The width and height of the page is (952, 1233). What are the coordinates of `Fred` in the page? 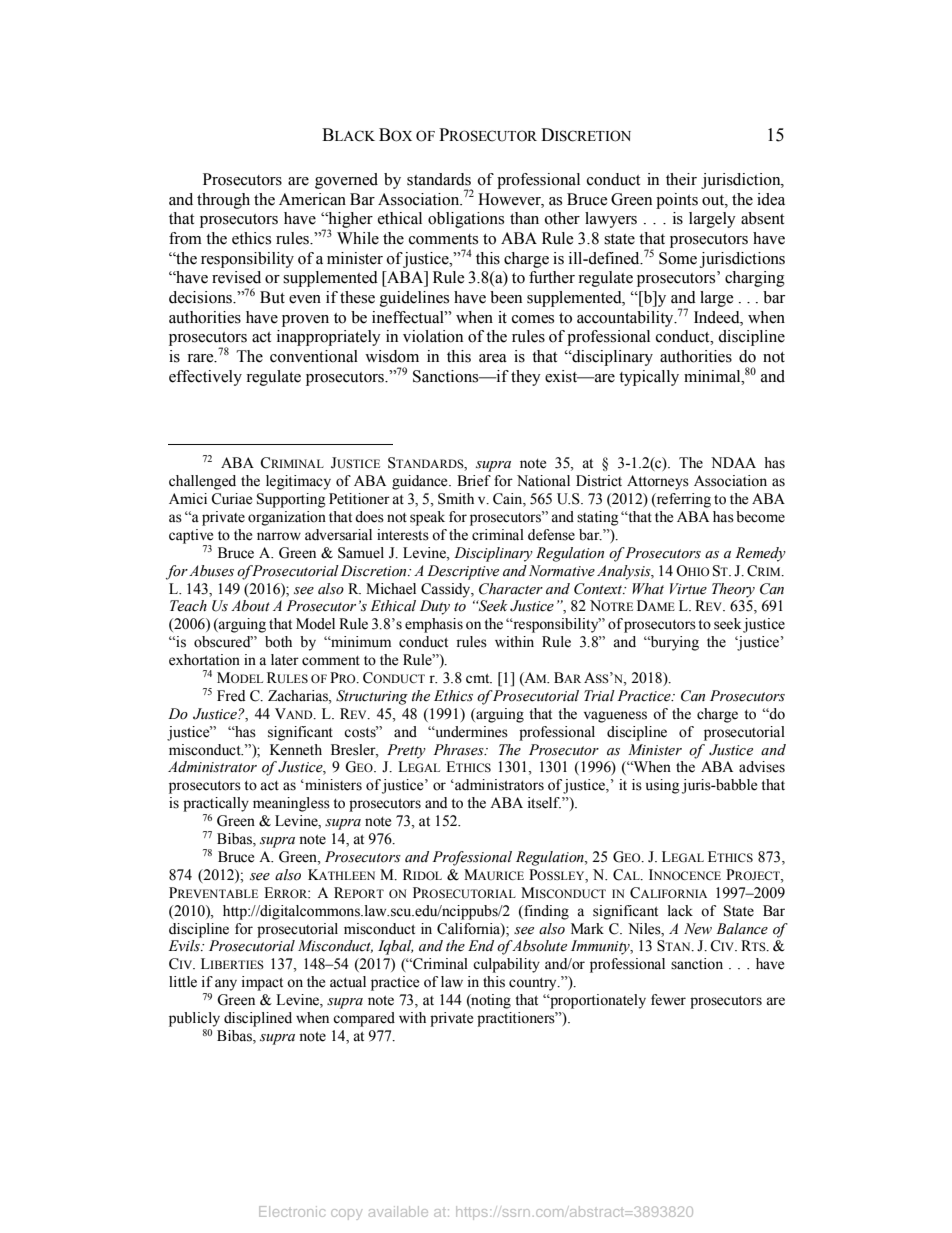 It's located at (231, 696).
